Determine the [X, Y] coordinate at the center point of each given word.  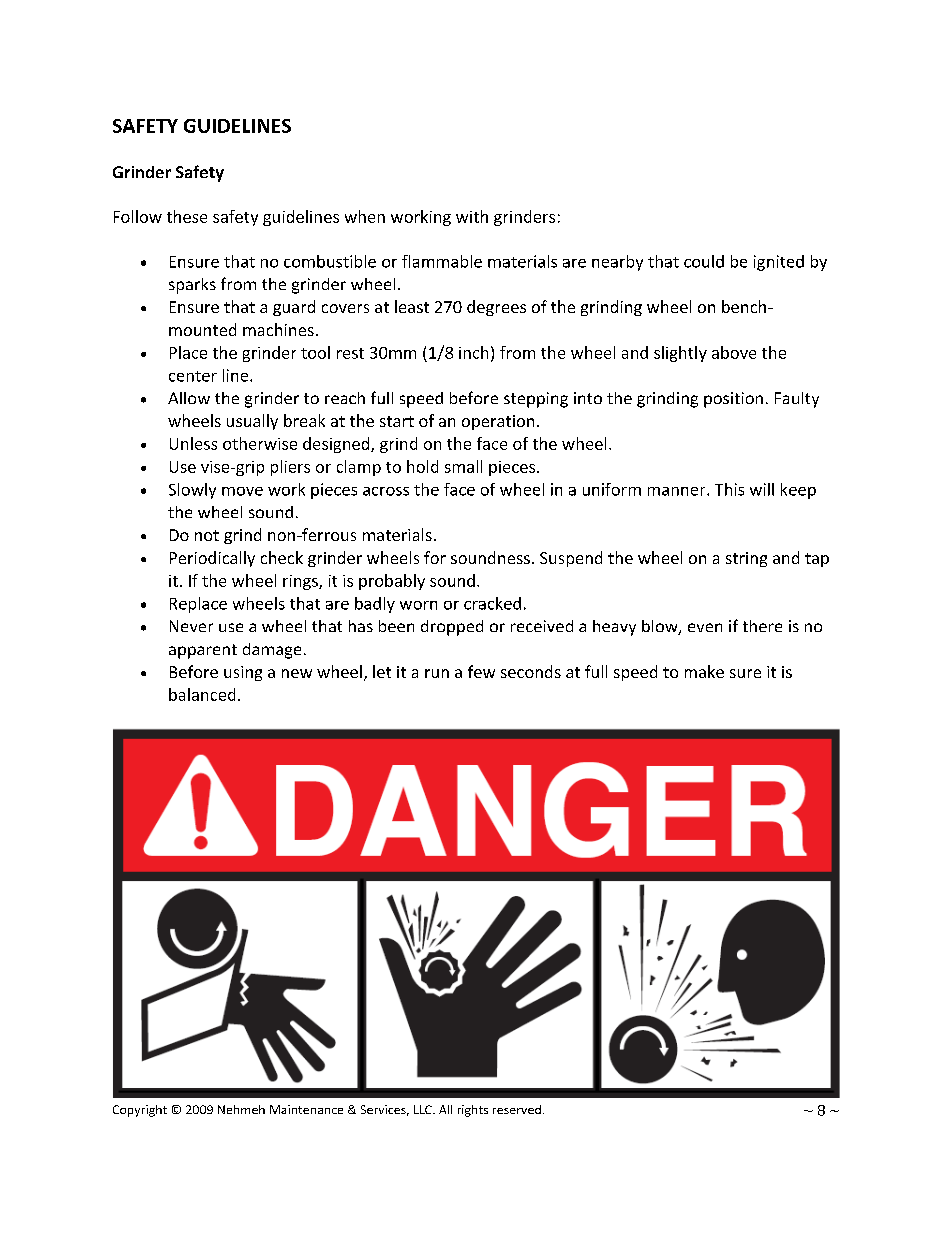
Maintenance [306, 1109]
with [472, 216]
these [187, 216]
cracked [492, 603]
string [746, 559]
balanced [202, 694]
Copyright [140, 1111]
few [481, 671]
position [733, 400]
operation [498, 422]
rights [473, 1111]
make [704, 671]
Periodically [212, 559]
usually [252, 422]
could [704, 261]
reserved [517, 1109]
